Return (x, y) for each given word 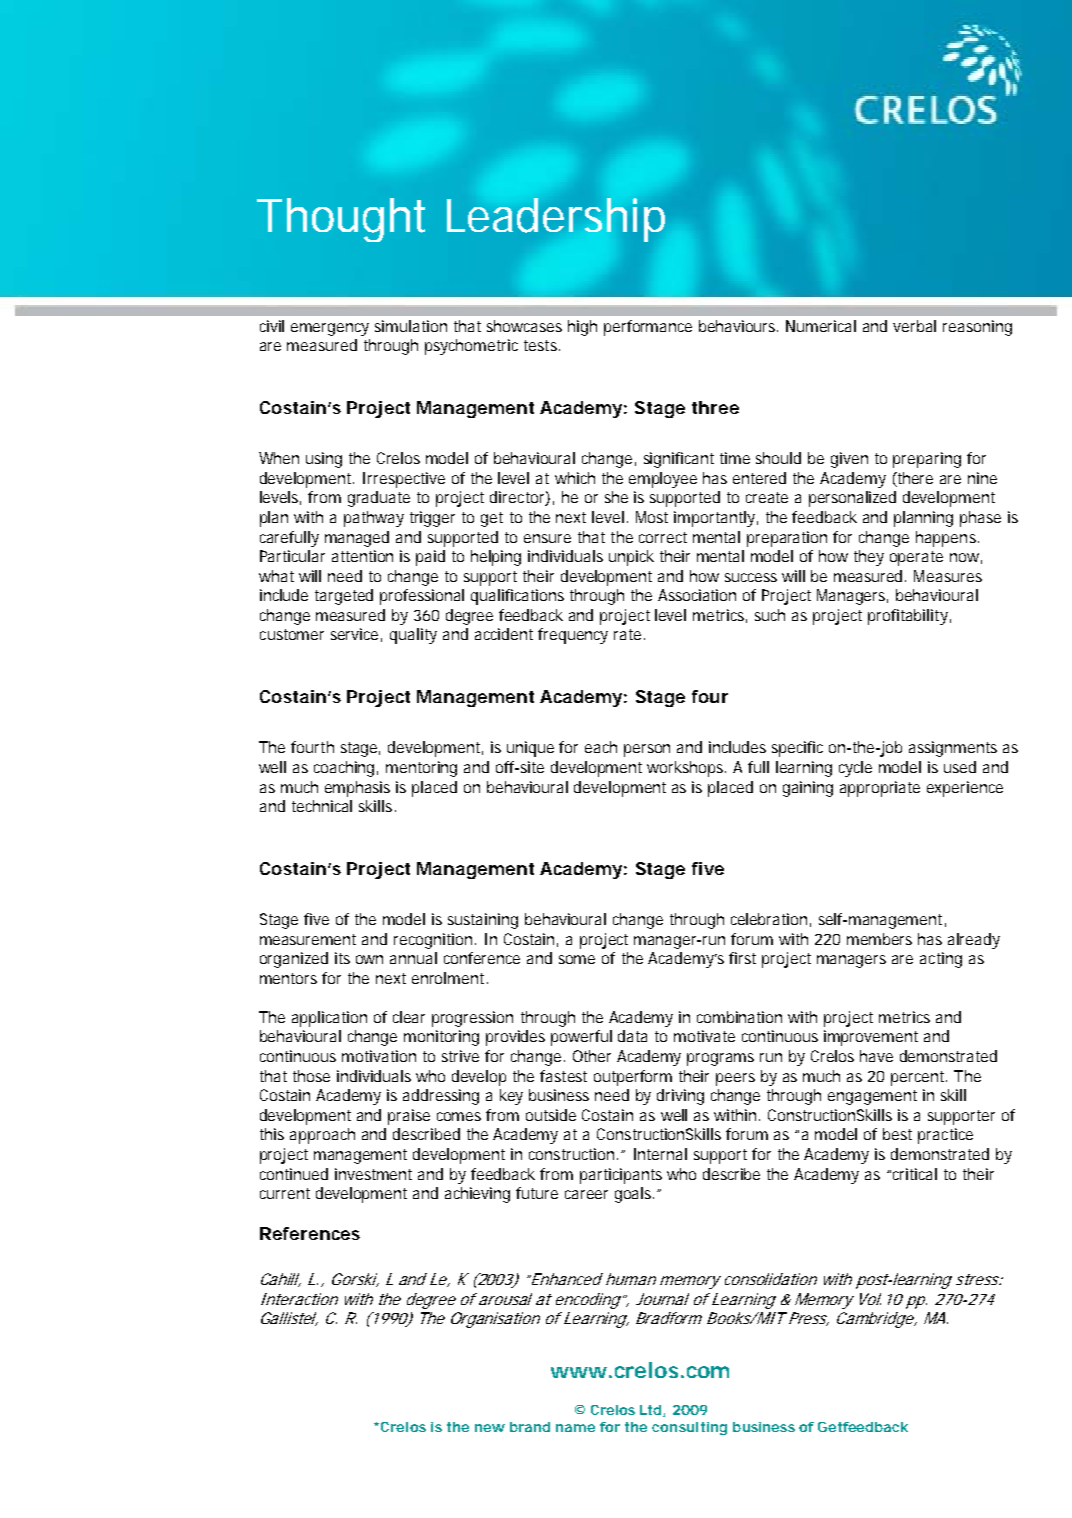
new (490, 1428)
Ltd (650, 1410)
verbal (914, 326)
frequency (573, 636)
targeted (344, 597)
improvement (871, 1038)
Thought (341, 220)
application (329, 1019)
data (632, 1036)
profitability (908, 617)
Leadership (556, 220)
